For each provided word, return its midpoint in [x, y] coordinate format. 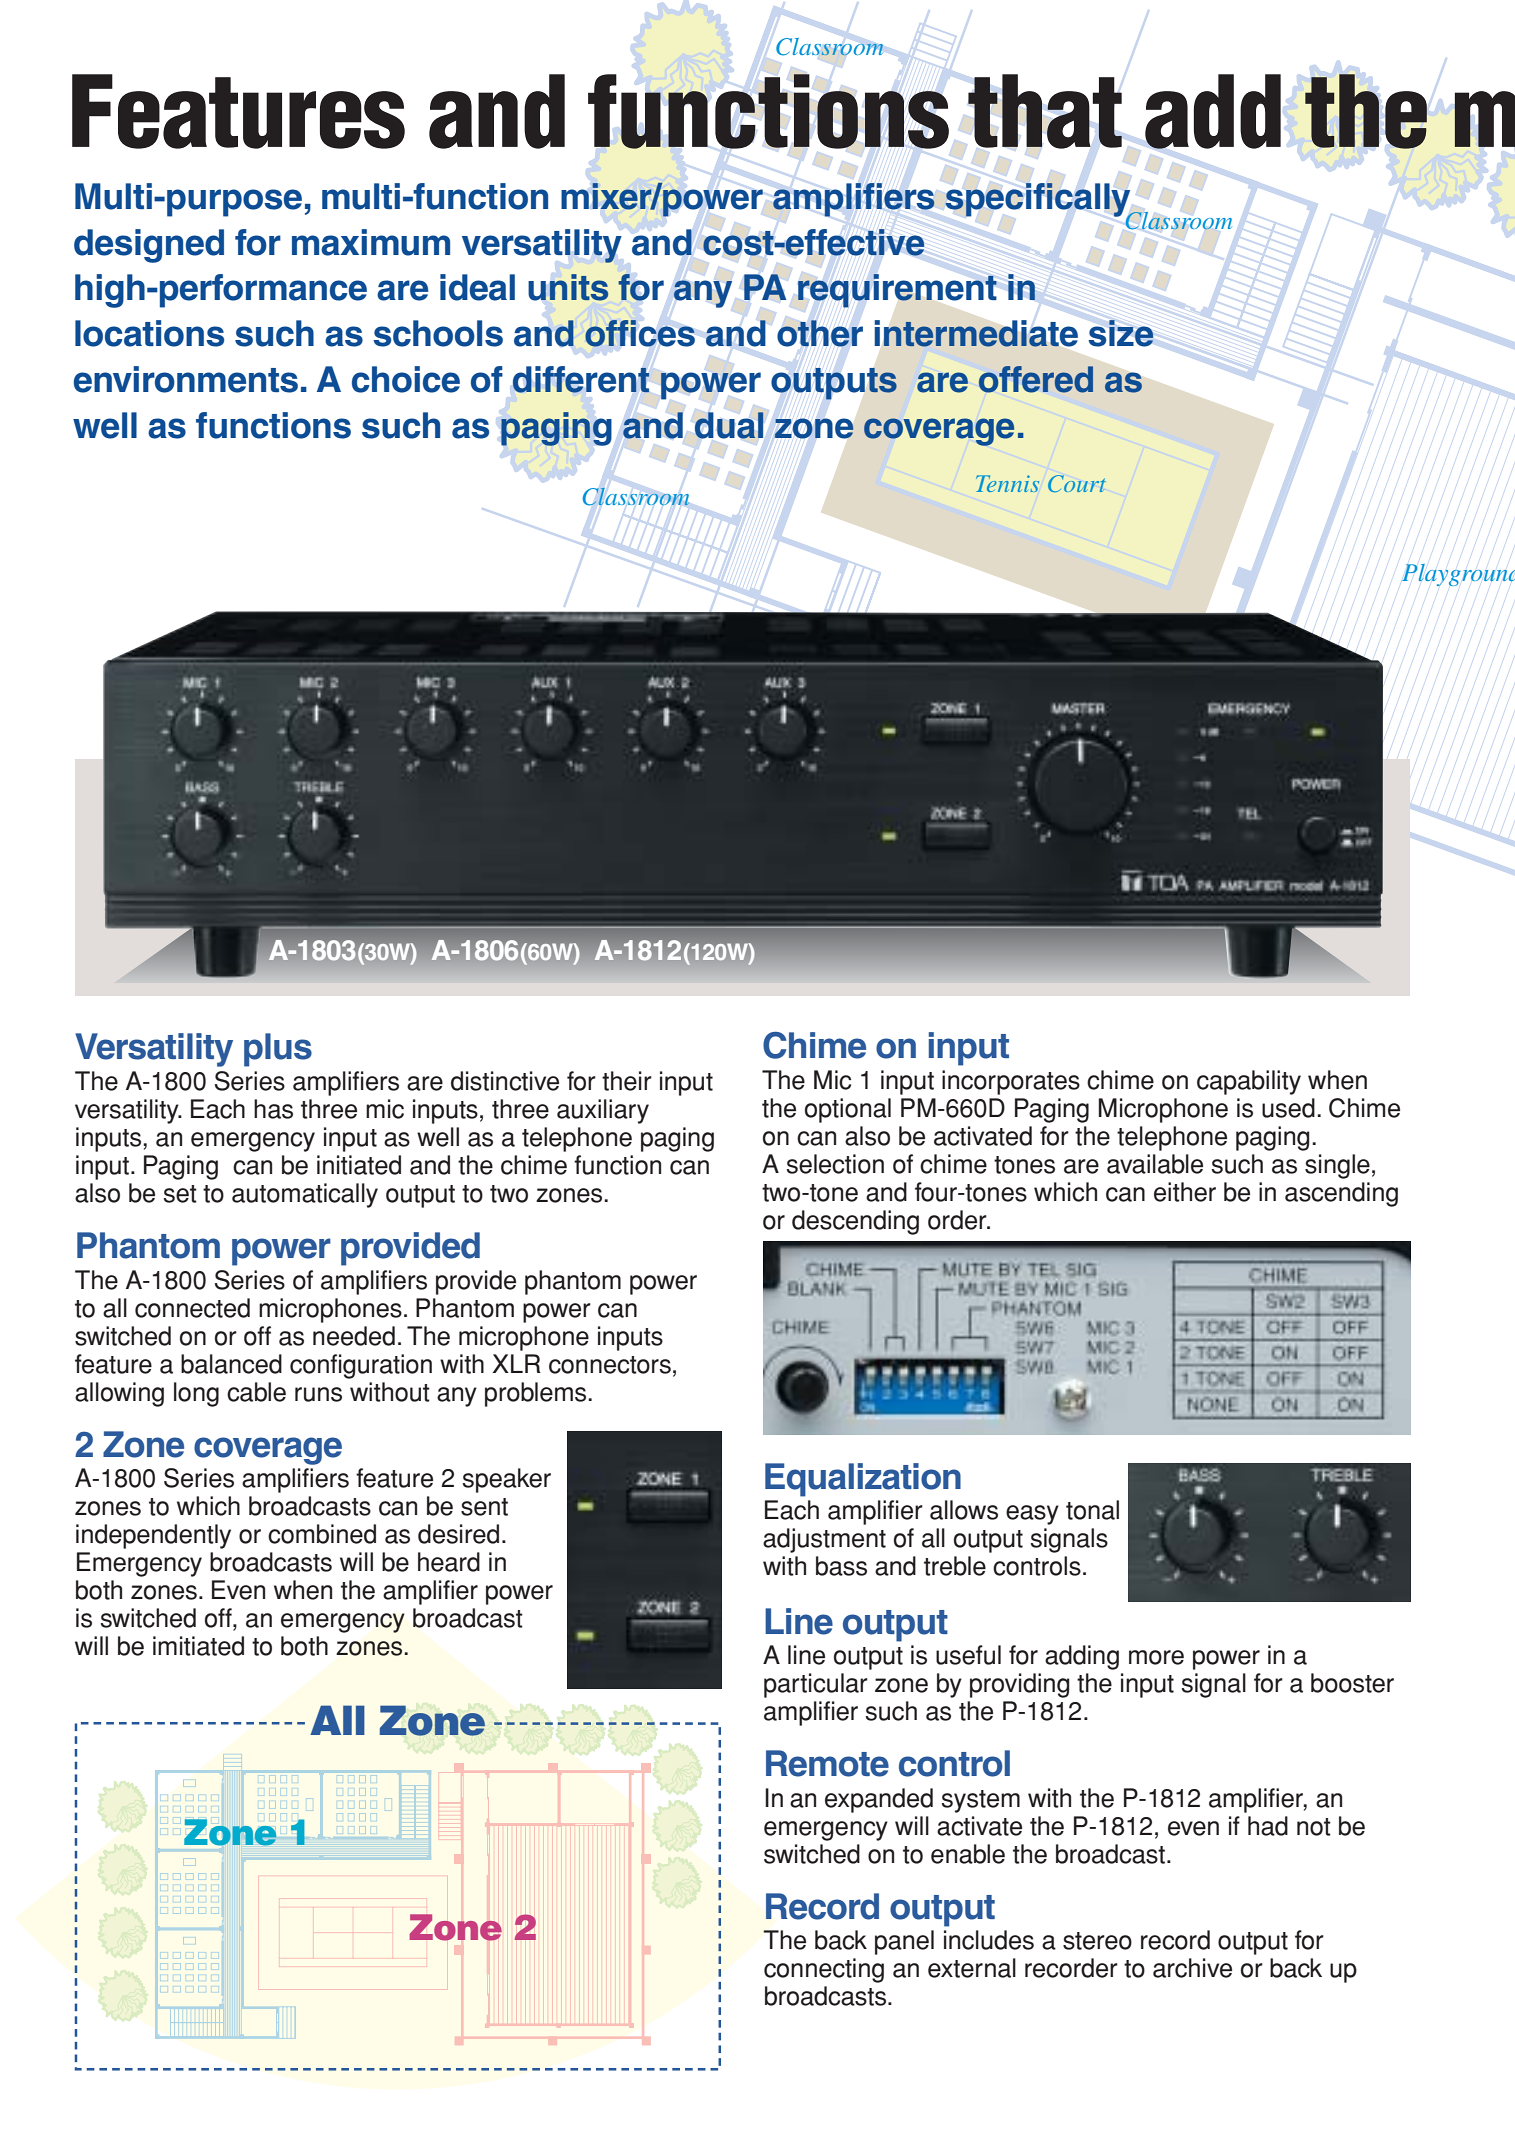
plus [278, 1050]
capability [1249, 1082]
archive [1192, 1968]
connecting [824, 1970]
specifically [1039, 201]
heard [449, 1562]
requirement [897, 291]
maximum [371, 242]
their [627, 1081]
